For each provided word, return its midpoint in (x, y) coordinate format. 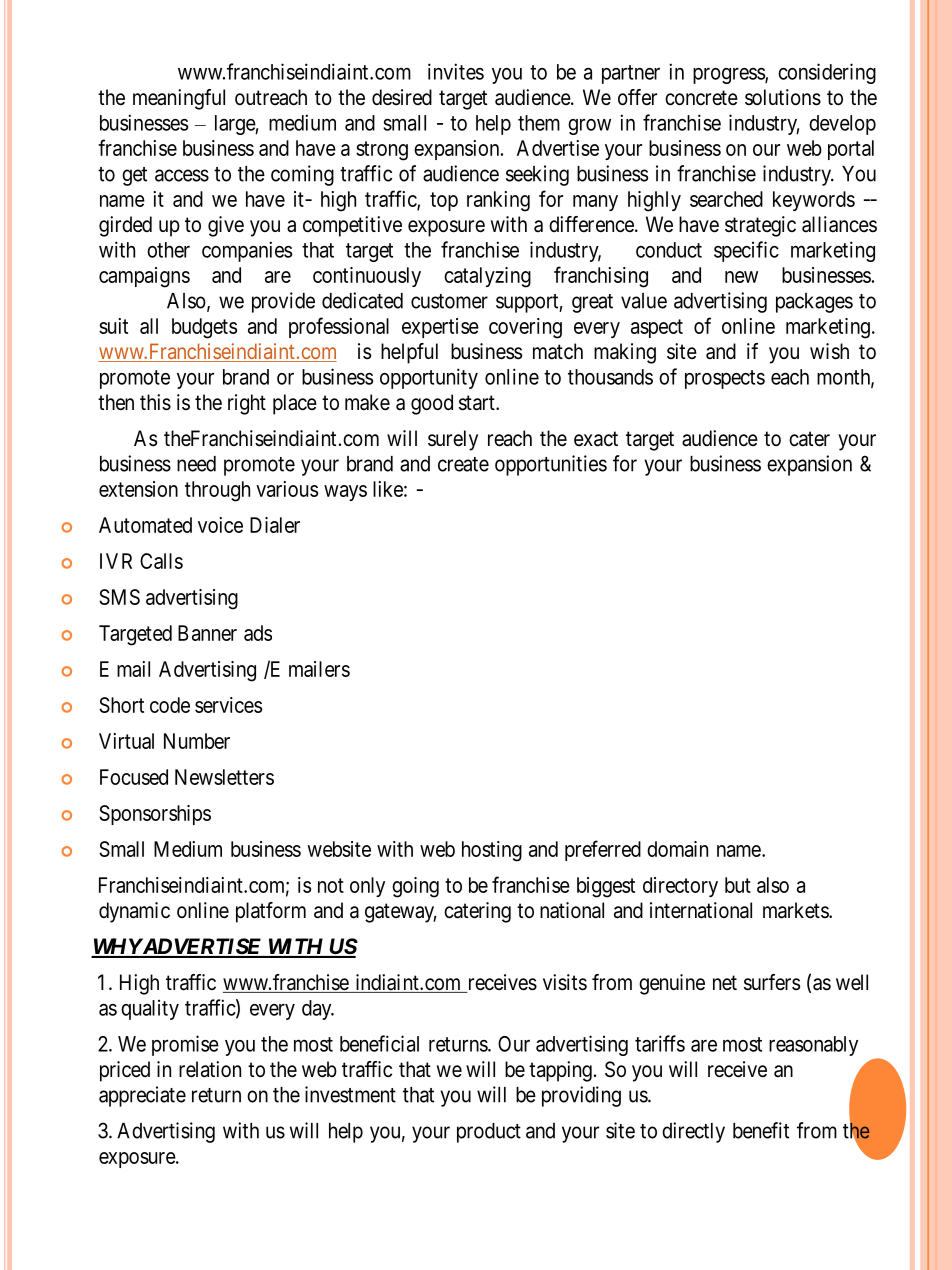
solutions (783, 97)
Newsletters (224, 777)
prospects (725, 379)
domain (677, 849)
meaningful (179, 99)
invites (456, 71)
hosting (492, 851)
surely (453, 440)
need (196, 464)
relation (210, 1069)
